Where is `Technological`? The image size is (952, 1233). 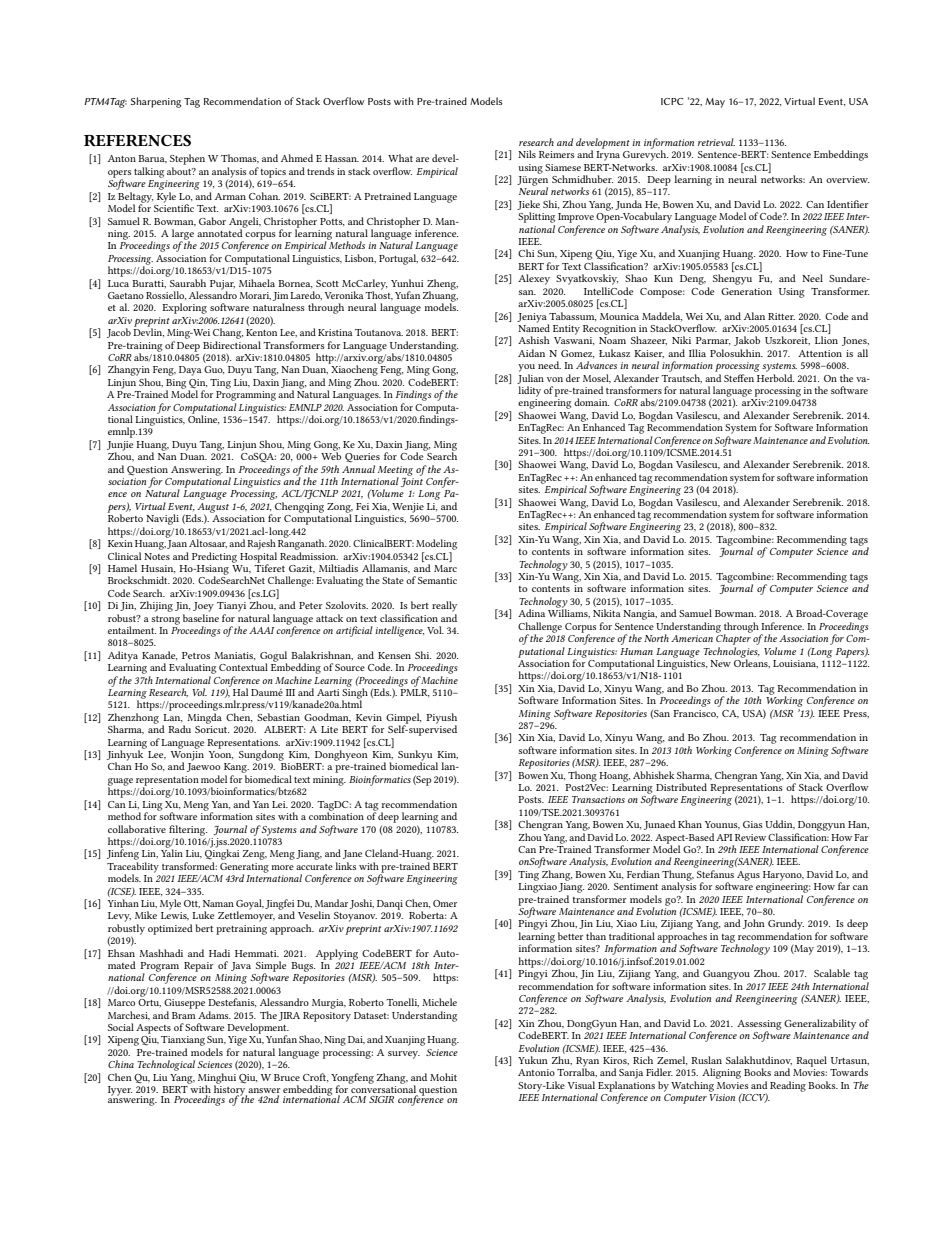
Technological is located at coordinates (166, 1065).
